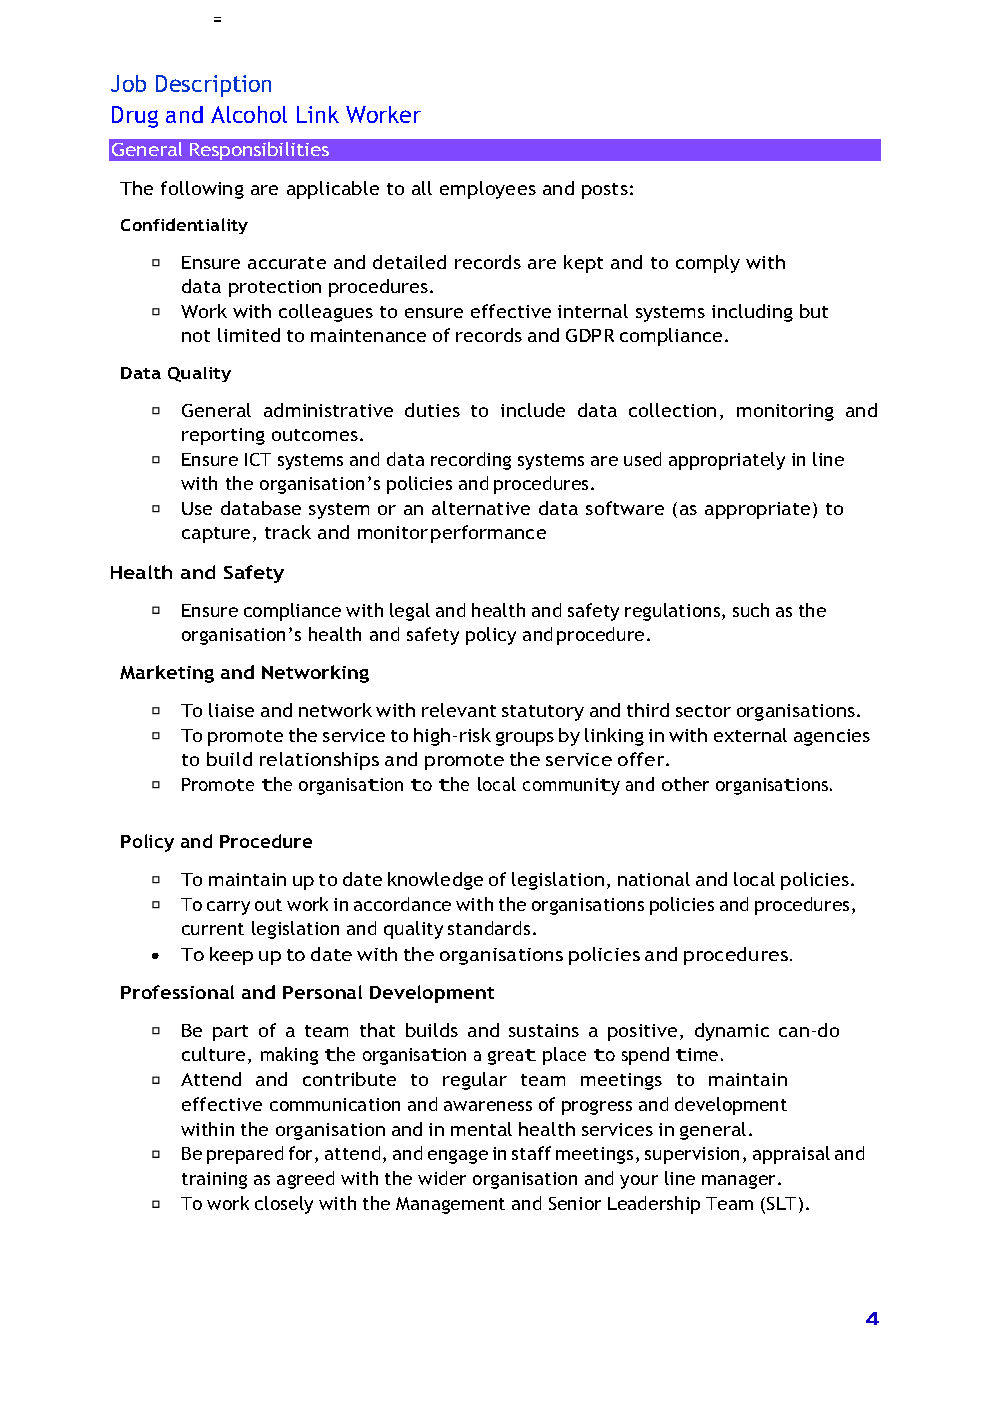 This image has width=999, height=1414. I want to click on engage, so click(458, 1157).
